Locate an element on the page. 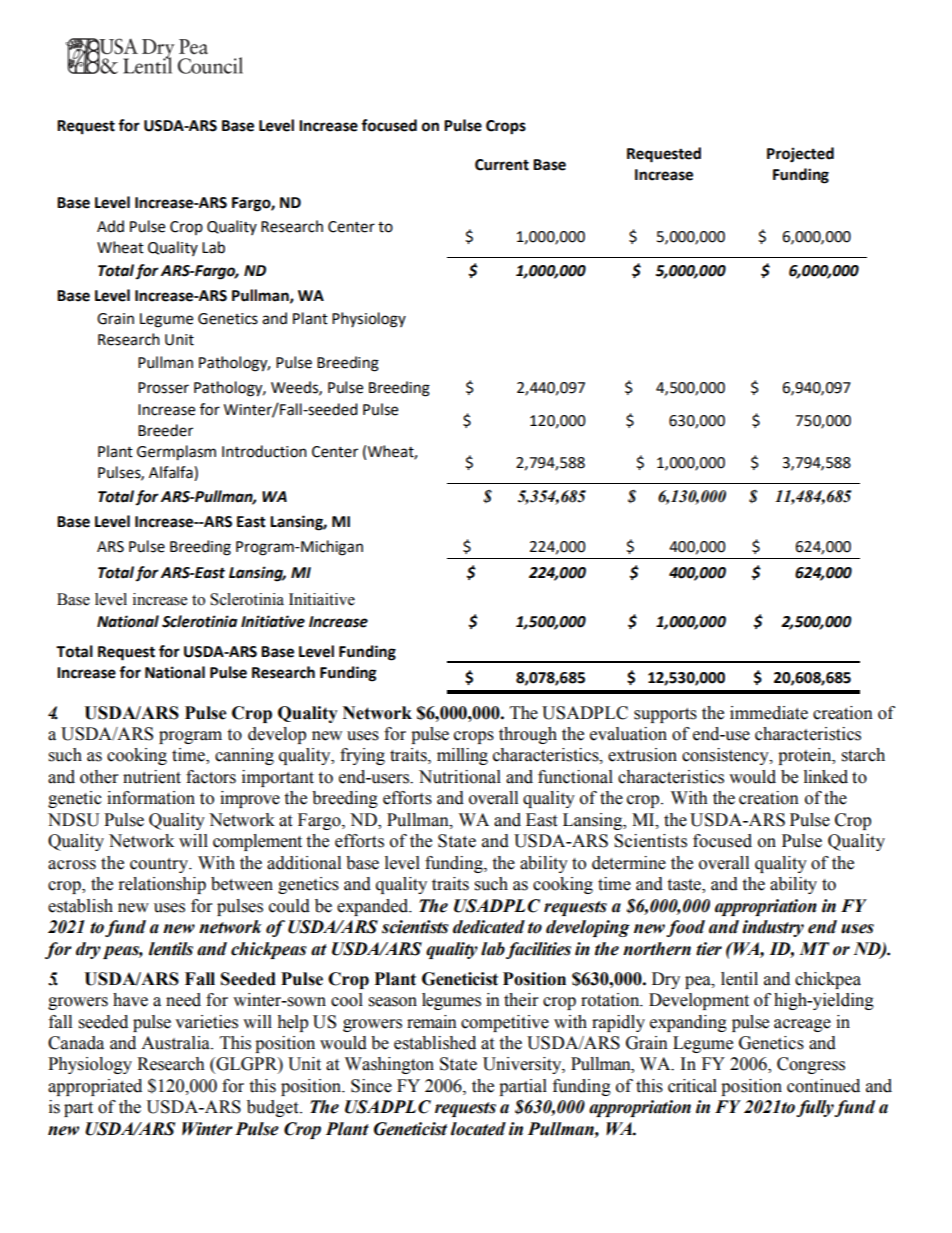  Germplasm is located at coordinates (176, 453).
